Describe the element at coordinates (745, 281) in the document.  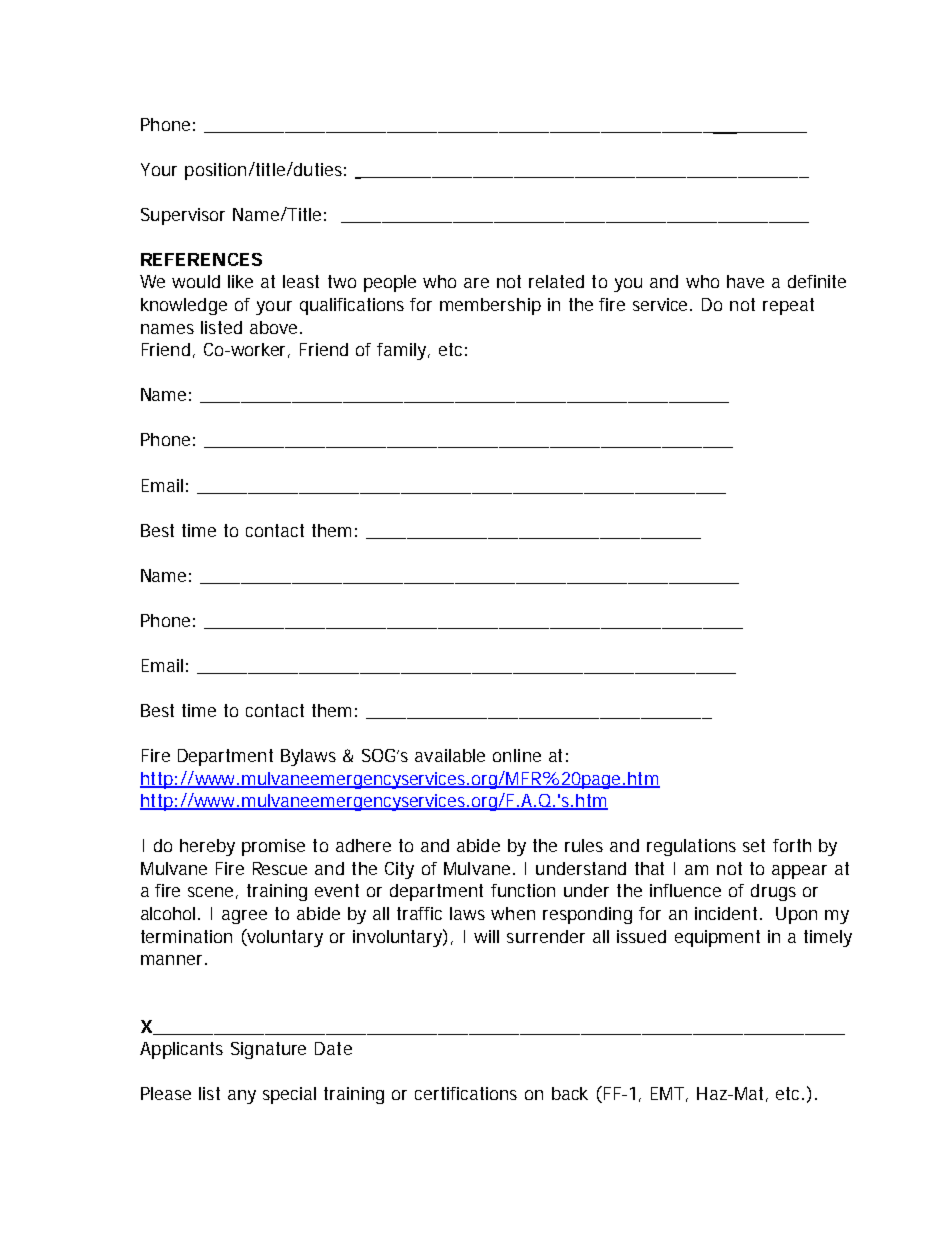
I see `have` at that location.
